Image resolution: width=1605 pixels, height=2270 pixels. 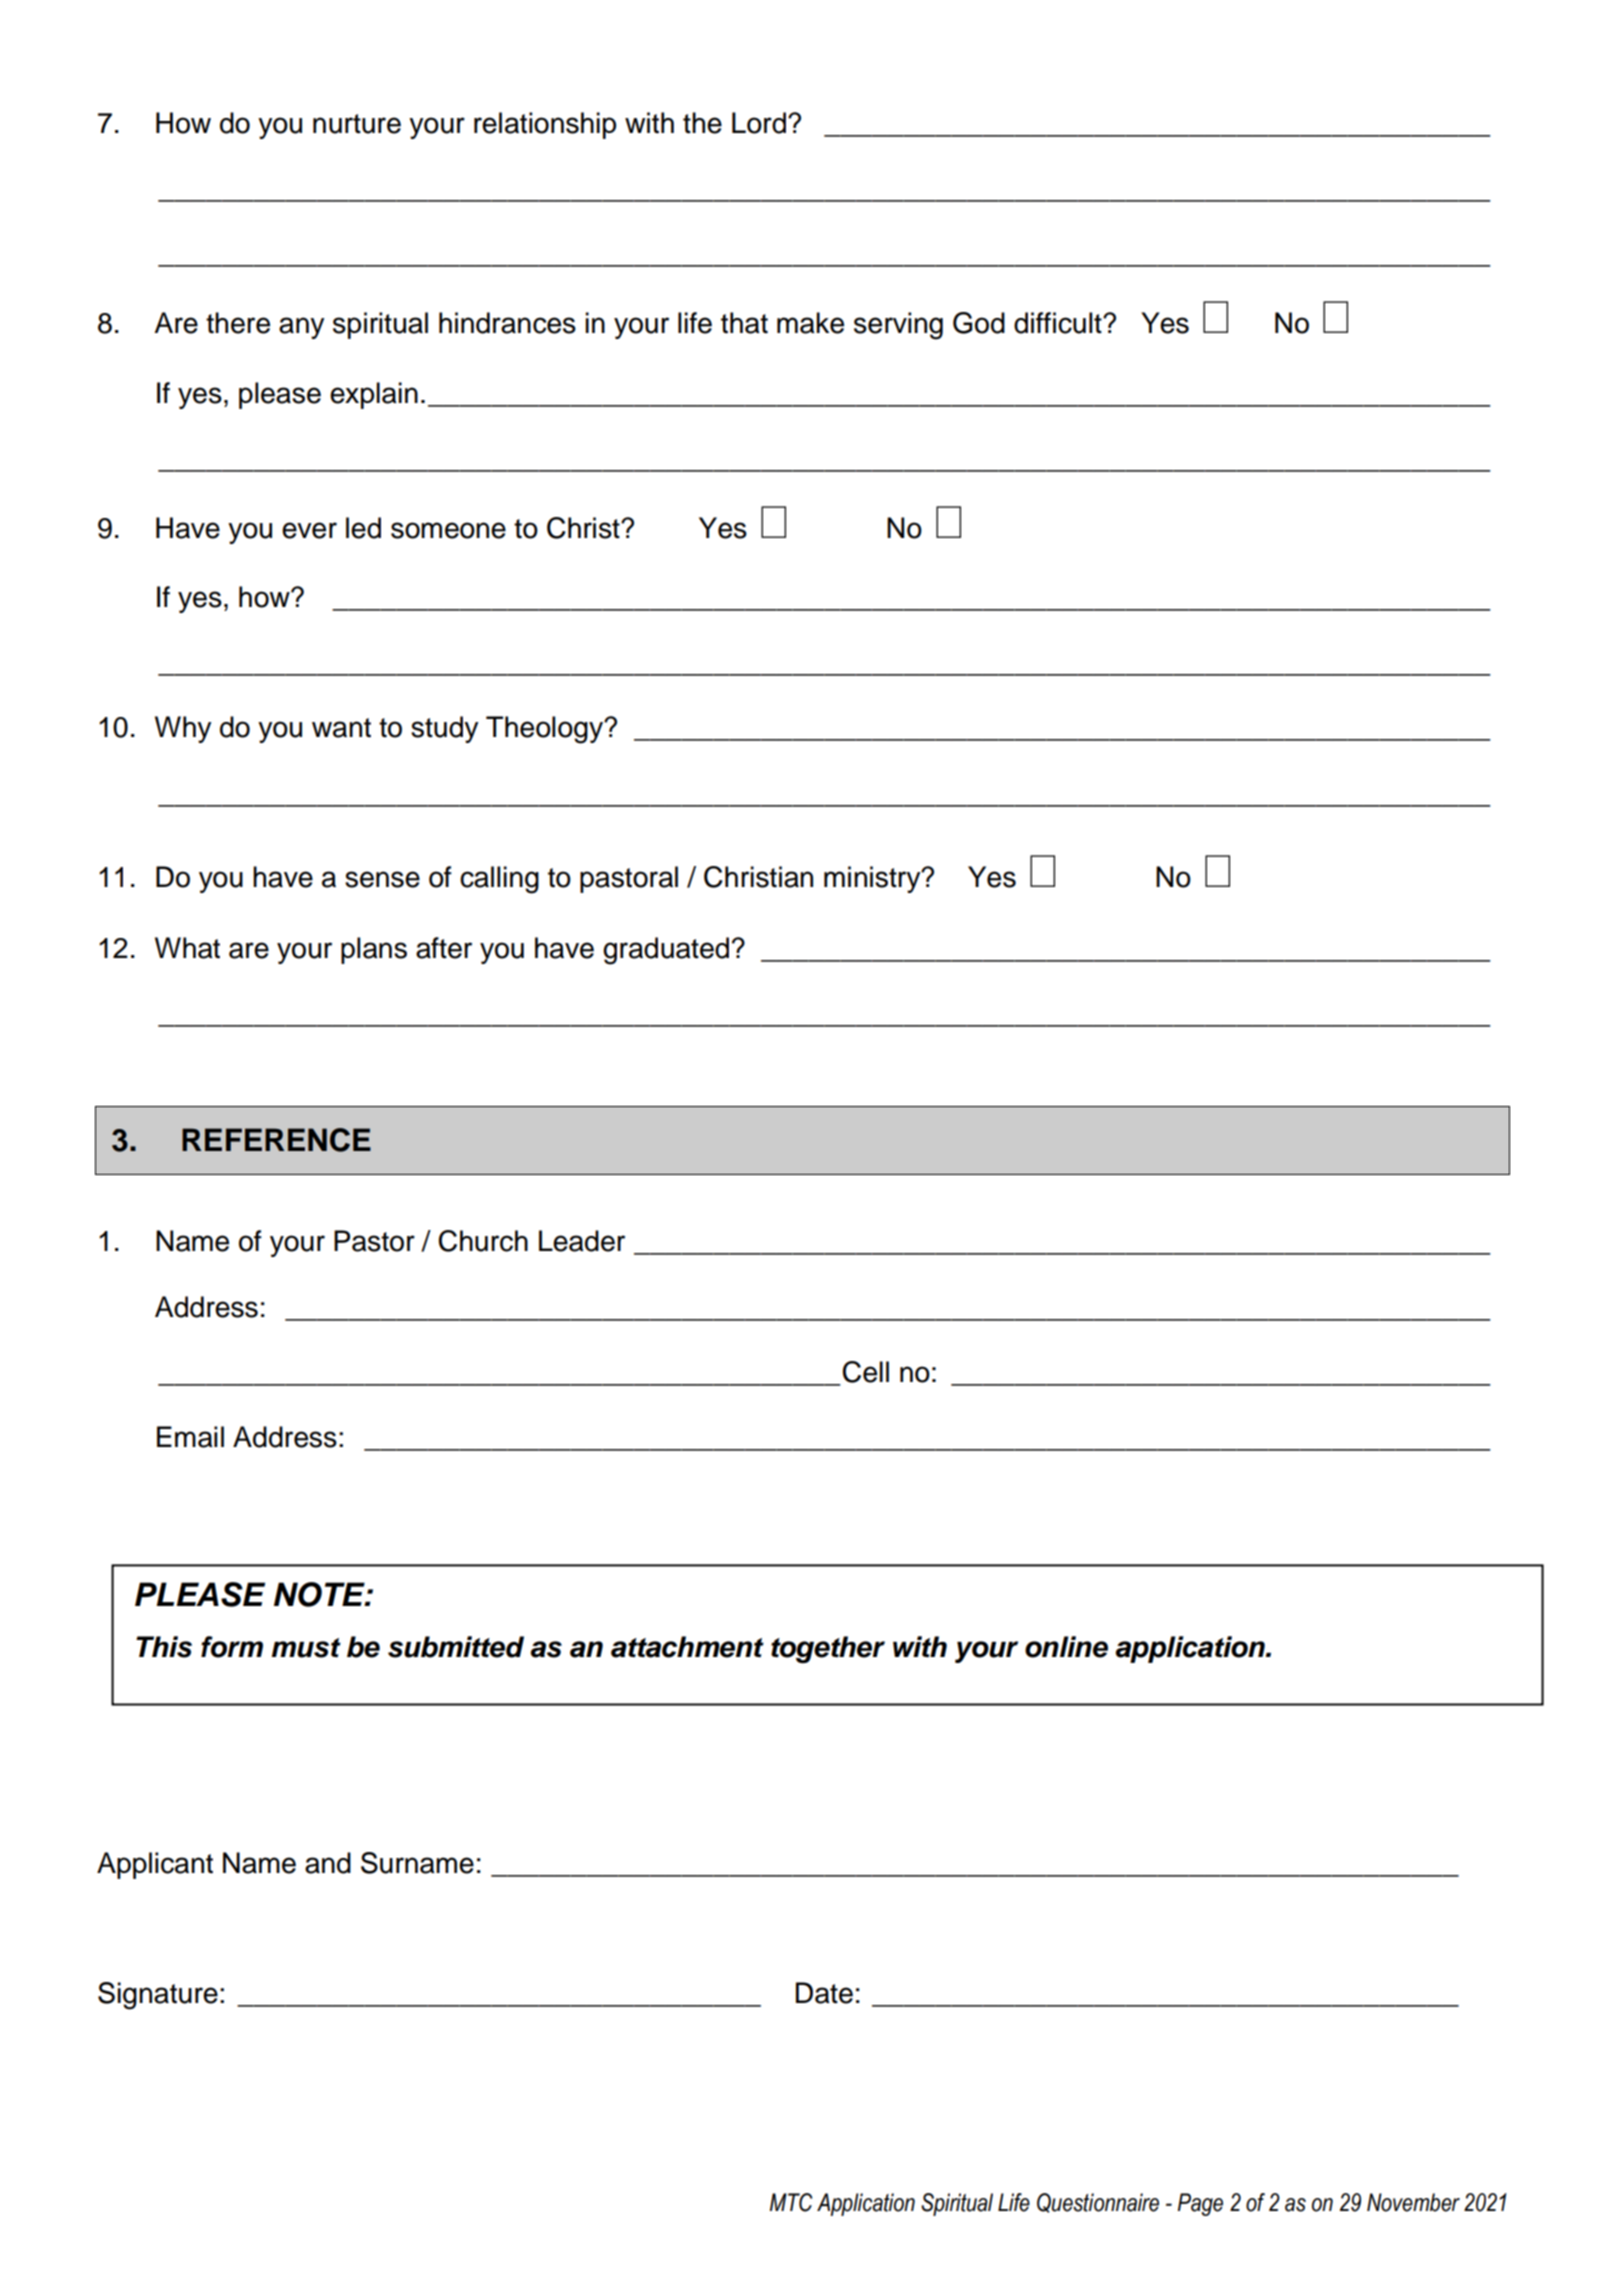 I want to click on REFERENCE, so click(x=276, y=1140).
